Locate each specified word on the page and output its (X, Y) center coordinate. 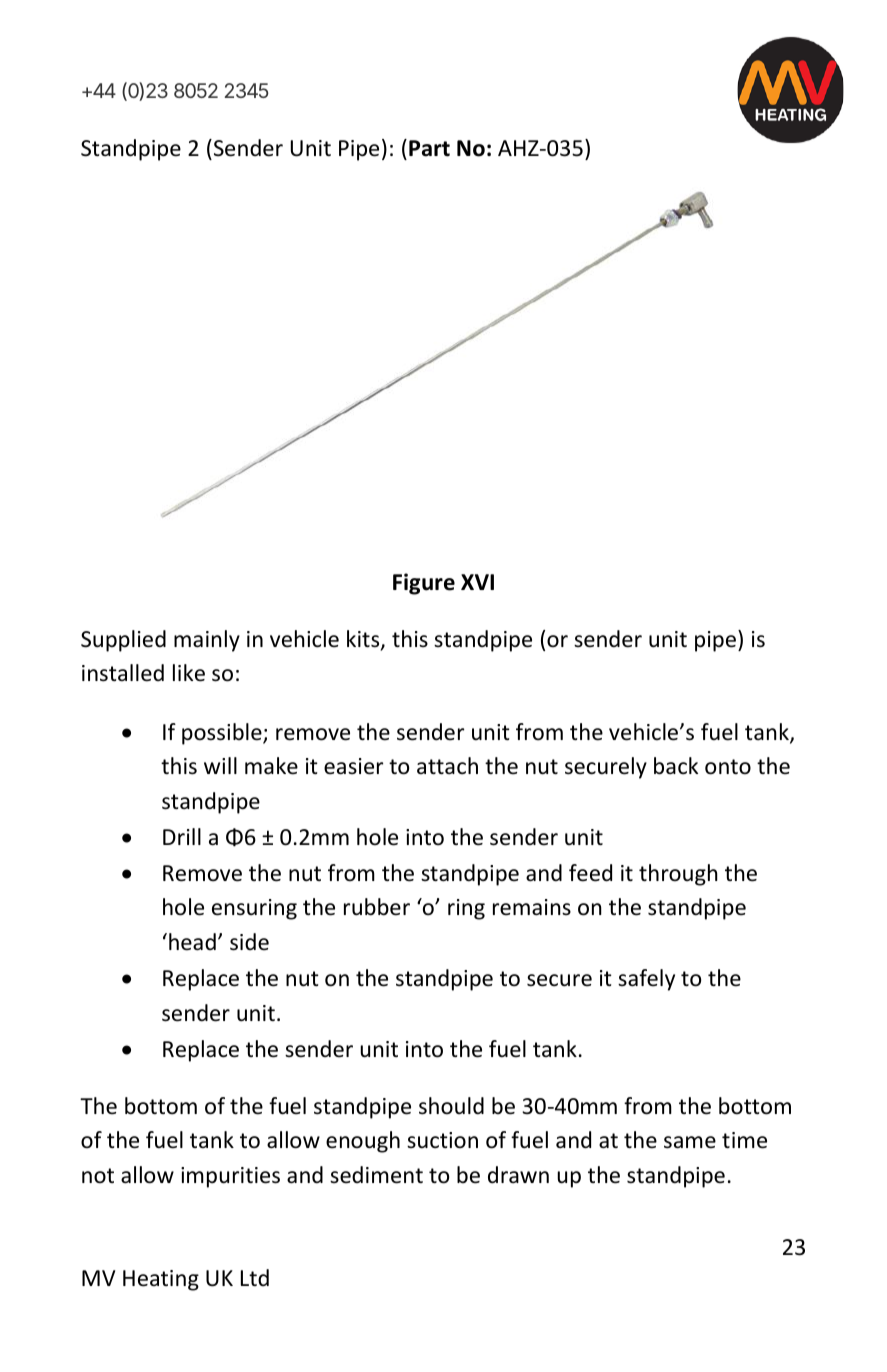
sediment (376, 1175)
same (690, 1142)
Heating (161, 1280)
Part (429, 148)
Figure (424, 584)
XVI (477, 582)
